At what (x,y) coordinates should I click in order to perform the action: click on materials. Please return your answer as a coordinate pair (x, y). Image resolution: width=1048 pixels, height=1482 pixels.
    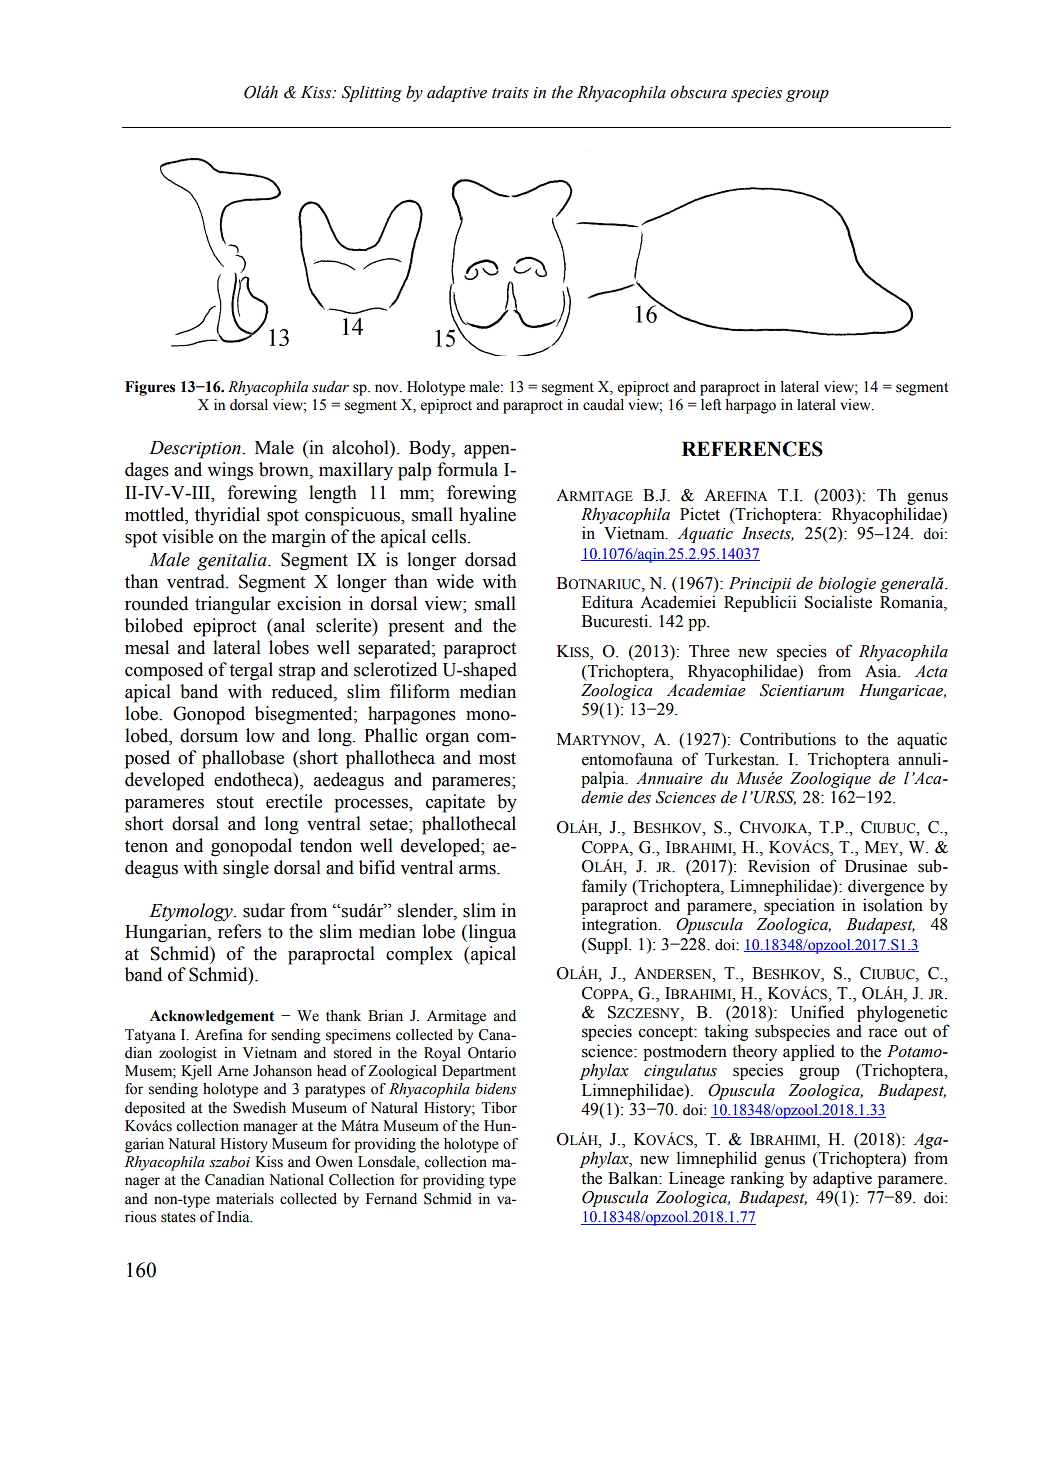
    Looking at the image, I should click on (245, 1199).
